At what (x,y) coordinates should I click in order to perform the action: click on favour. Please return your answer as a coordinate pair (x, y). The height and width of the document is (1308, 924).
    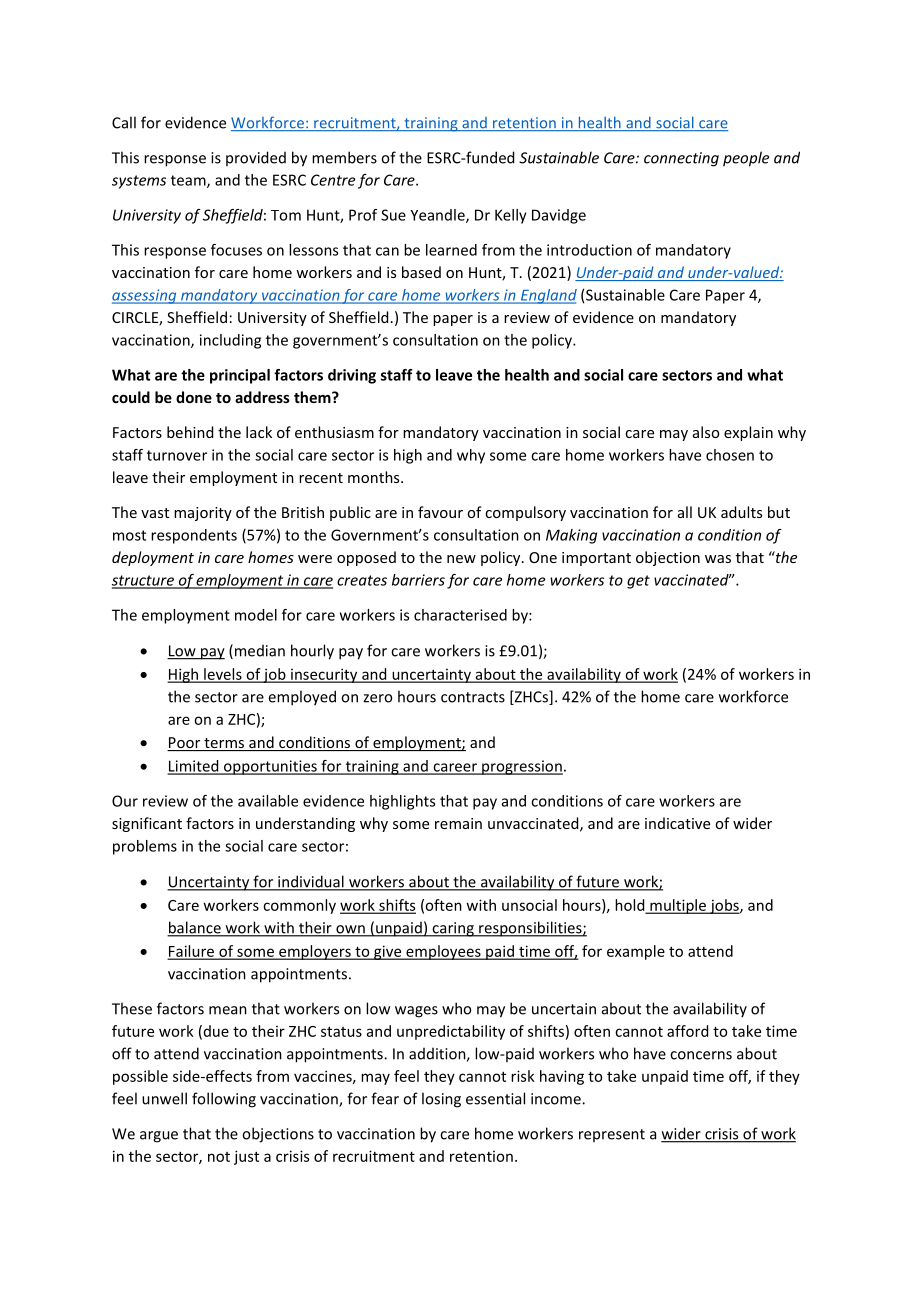
    Looking at the image, I should click on (440, 512).
